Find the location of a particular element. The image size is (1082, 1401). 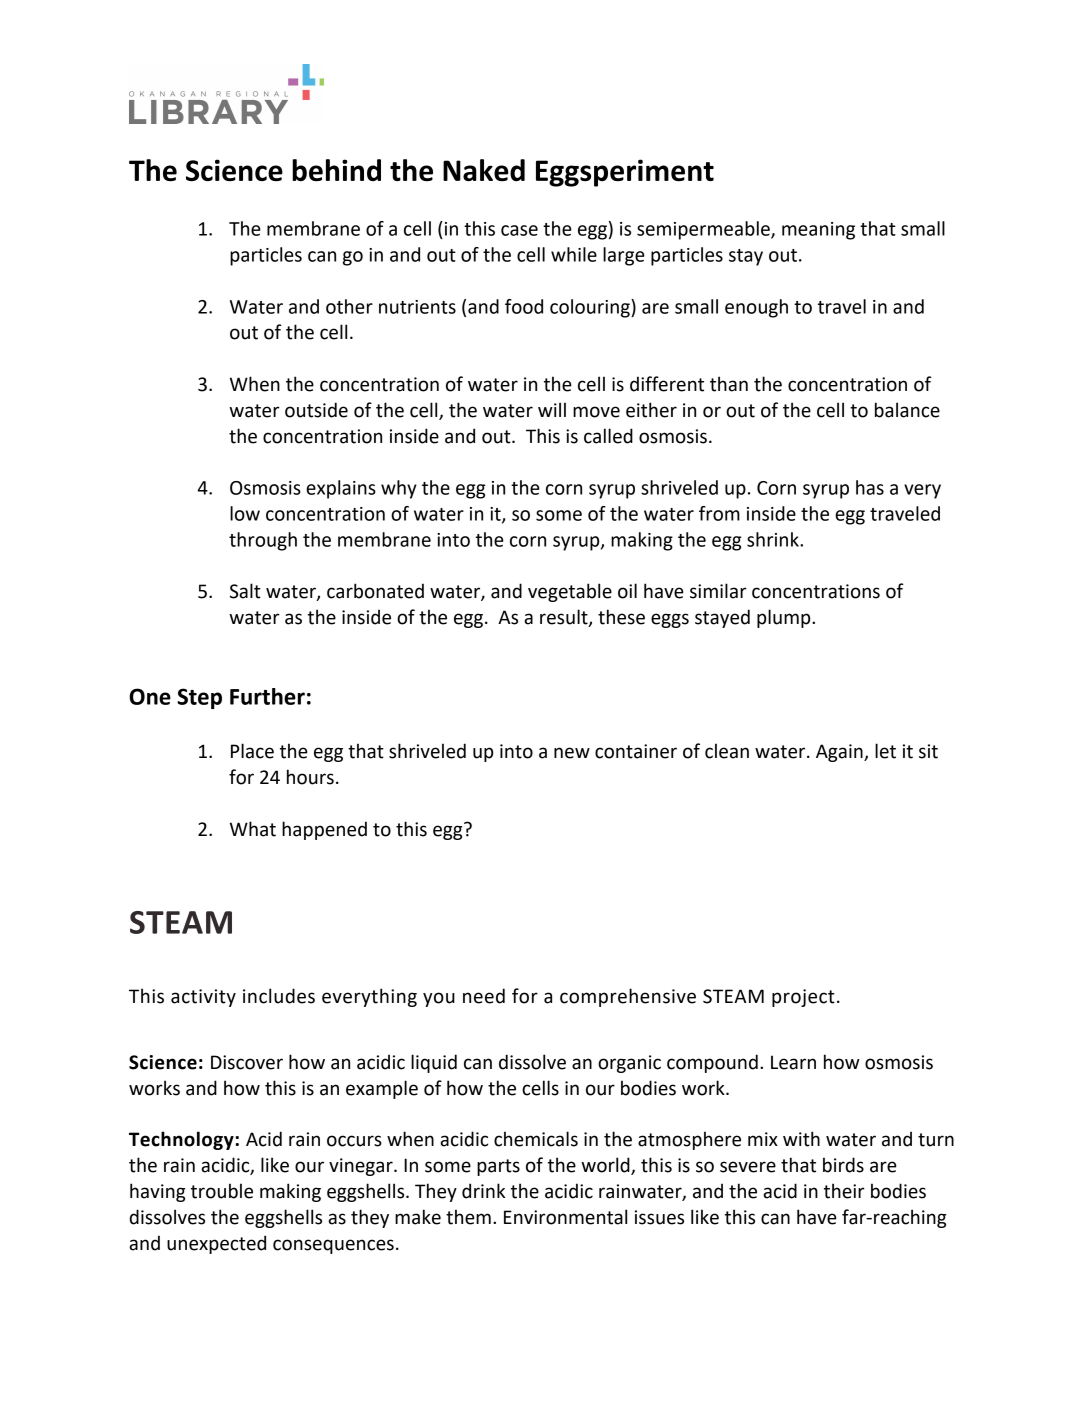

project is located at coordinates (803, 998).
